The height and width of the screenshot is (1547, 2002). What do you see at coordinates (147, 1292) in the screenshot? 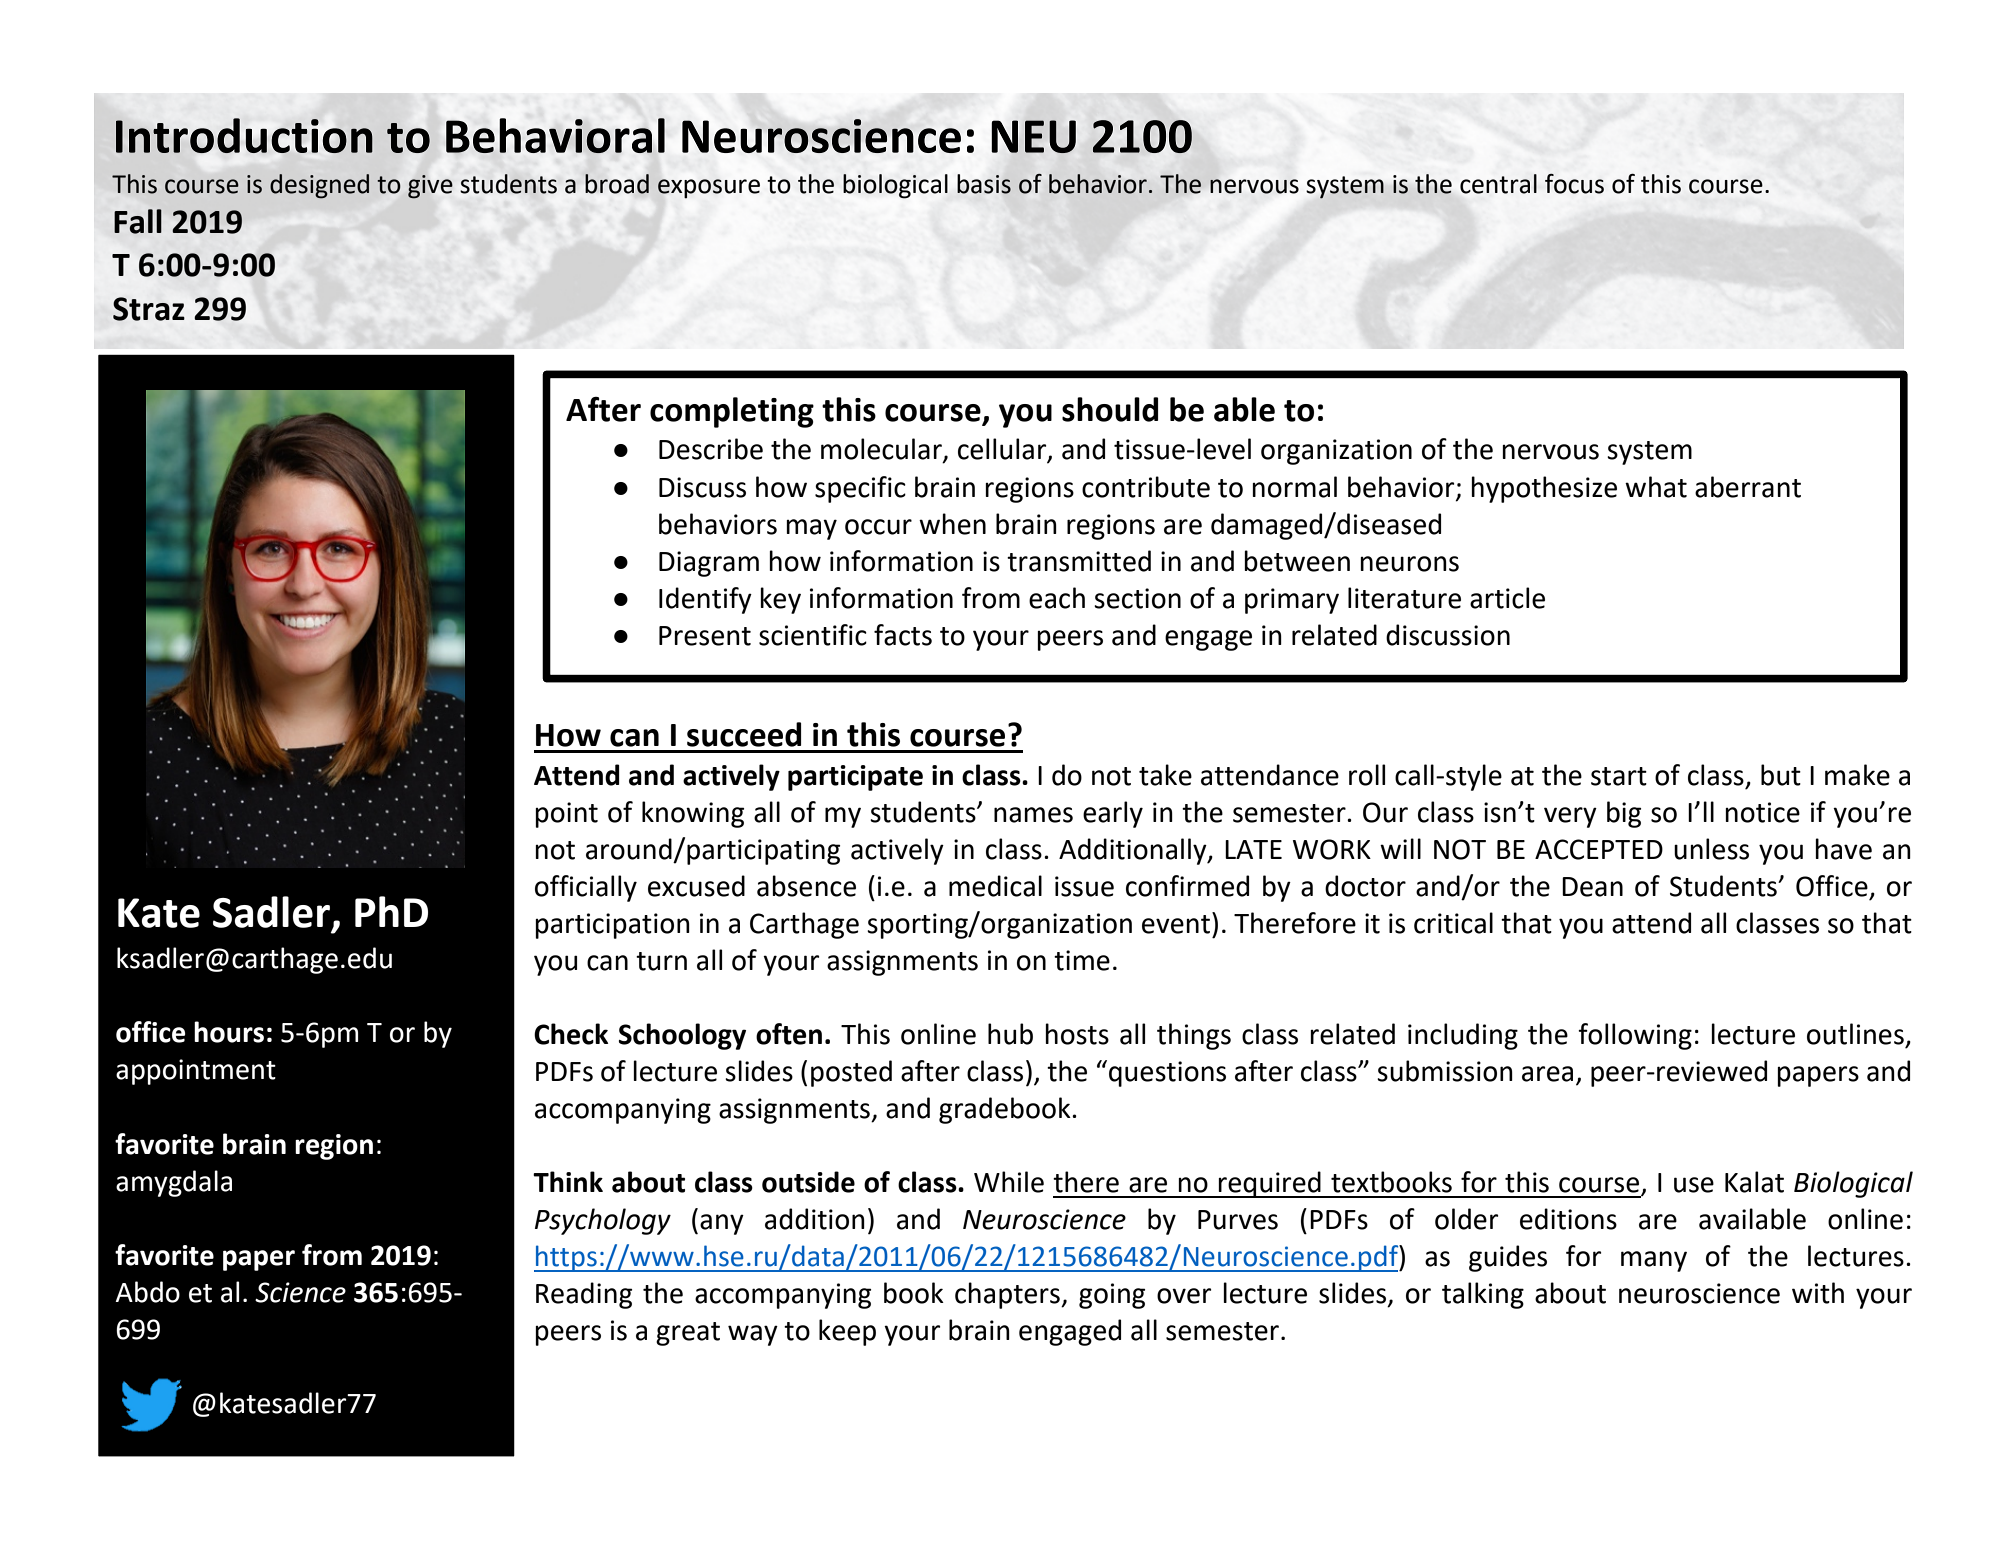
I see `Abdo` at bounding box center [147, 1292].
